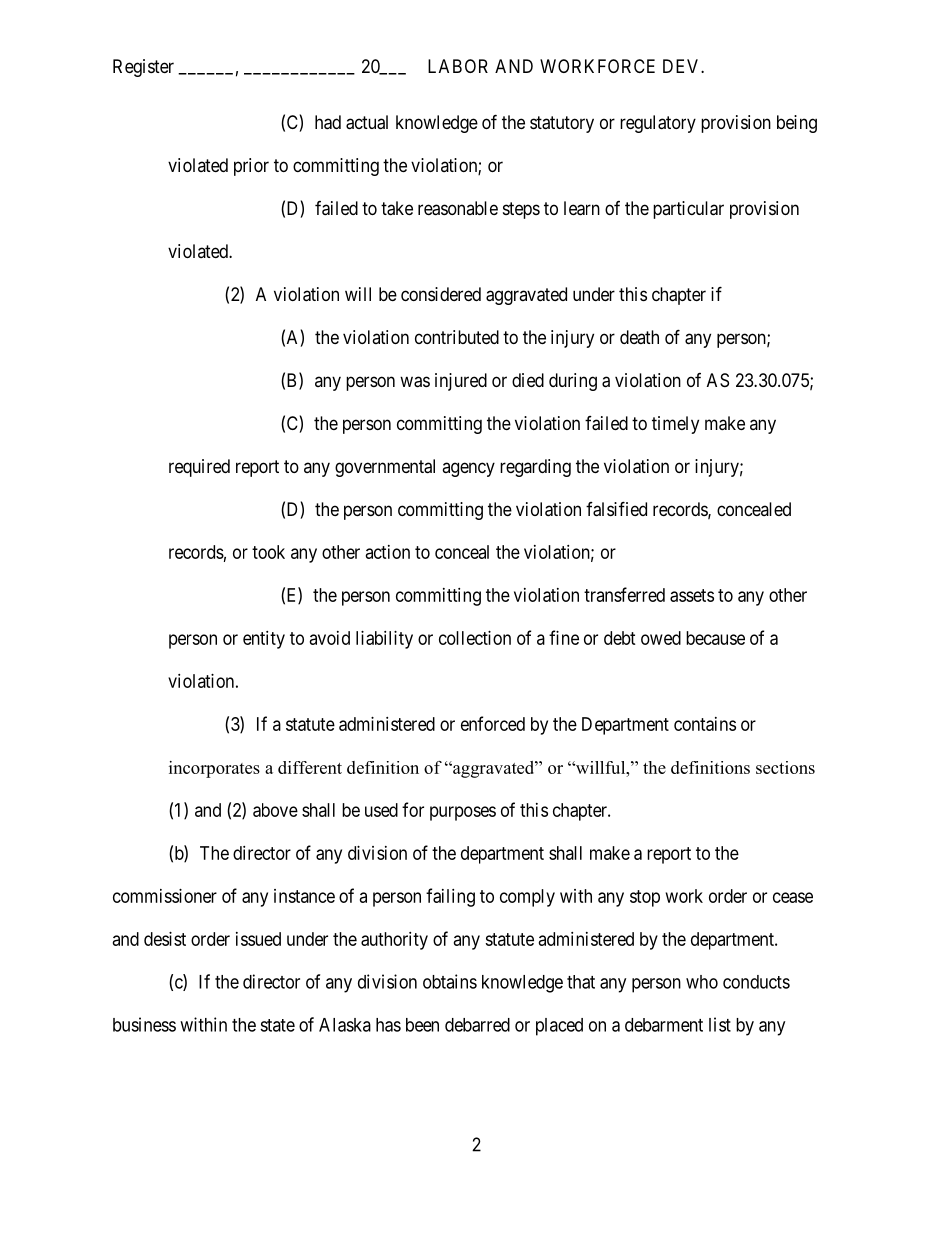  I want to click on agency, so click(468, 469).
